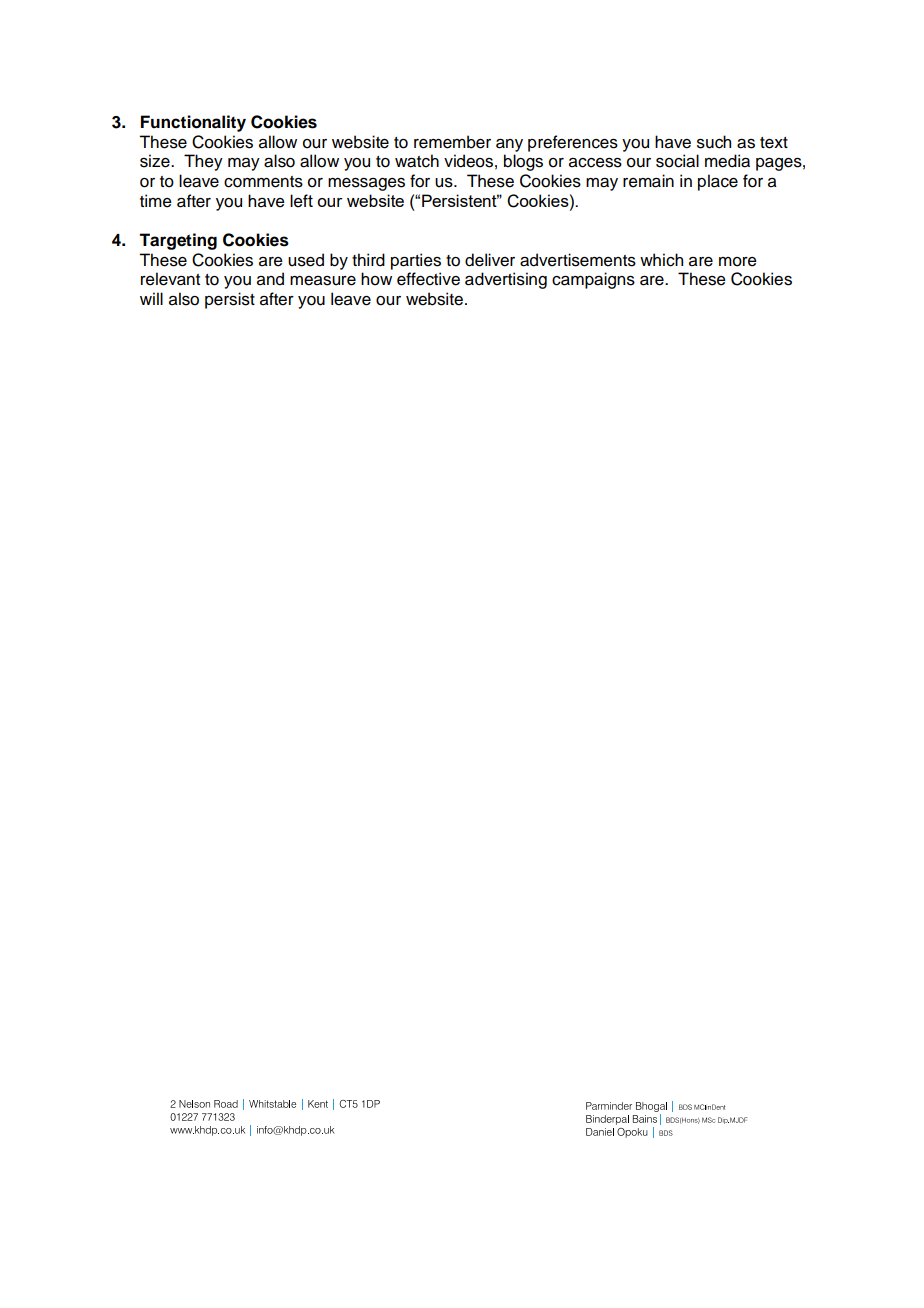 The image size is (924, 1308). What do you see at coordinates (661, 260) in the page?
I see `which` at bounding box center [661, 260].
